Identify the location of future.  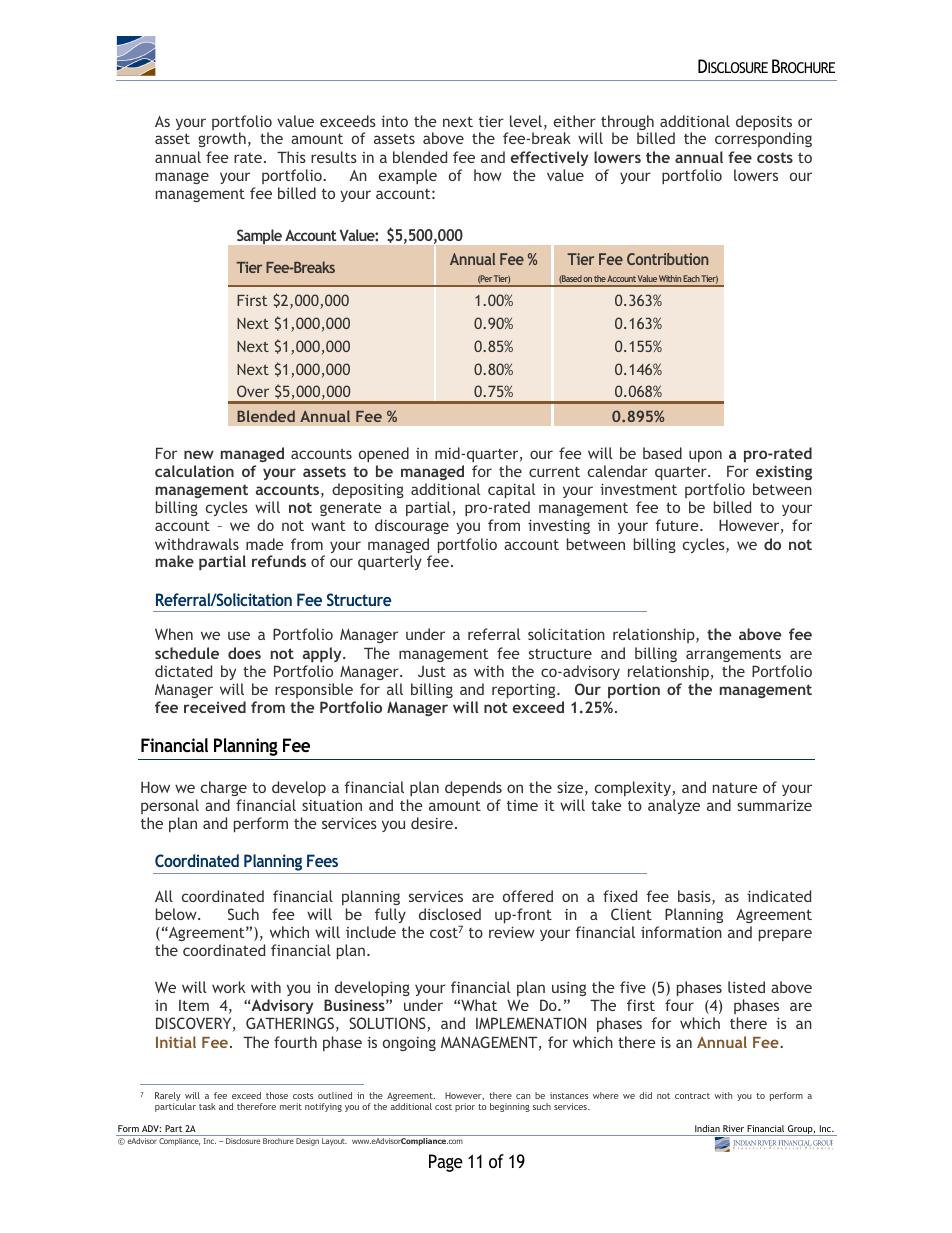
(678, 525).
